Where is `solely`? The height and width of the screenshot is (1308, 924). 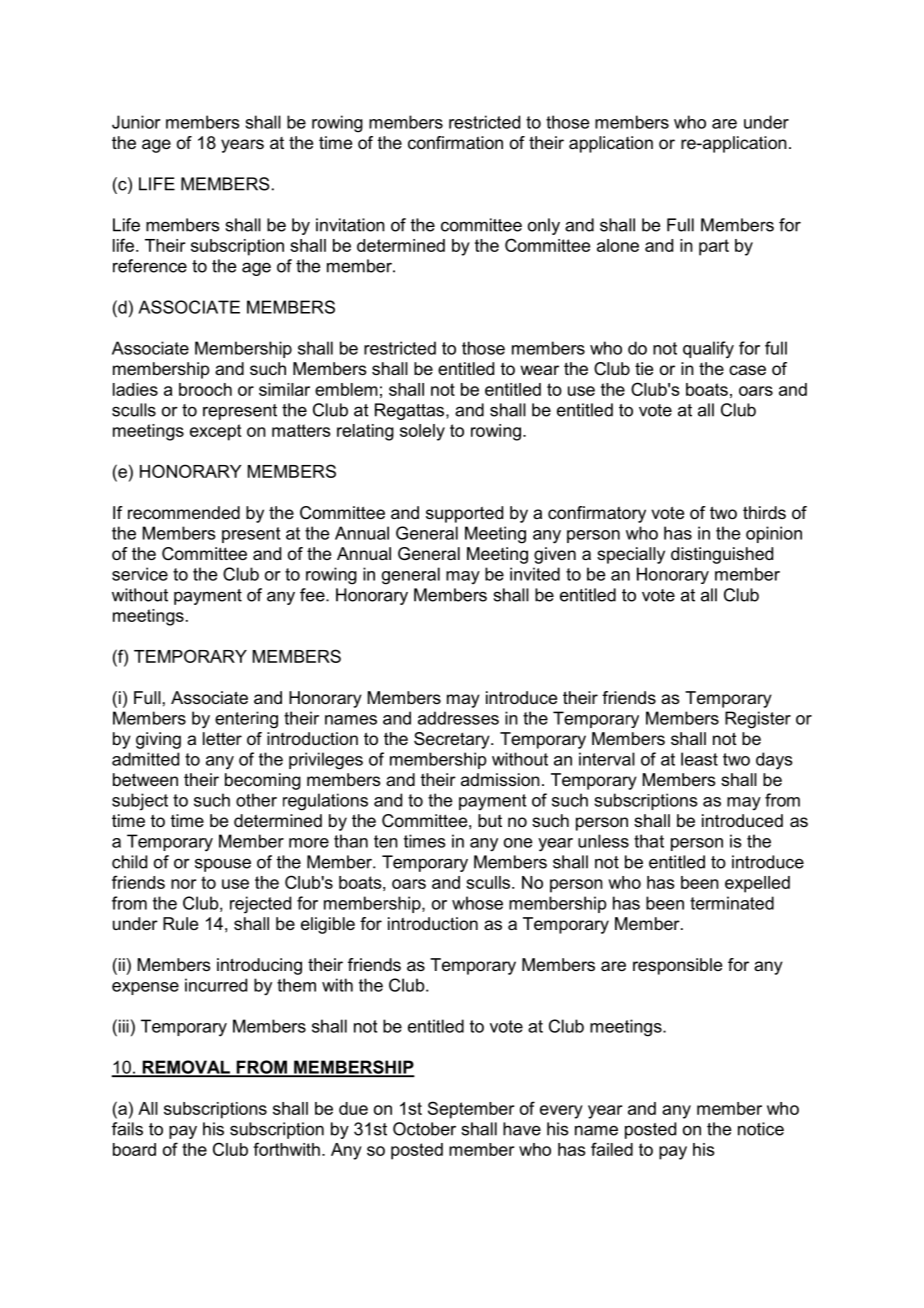 solely is located at coordinates (422, 432).
